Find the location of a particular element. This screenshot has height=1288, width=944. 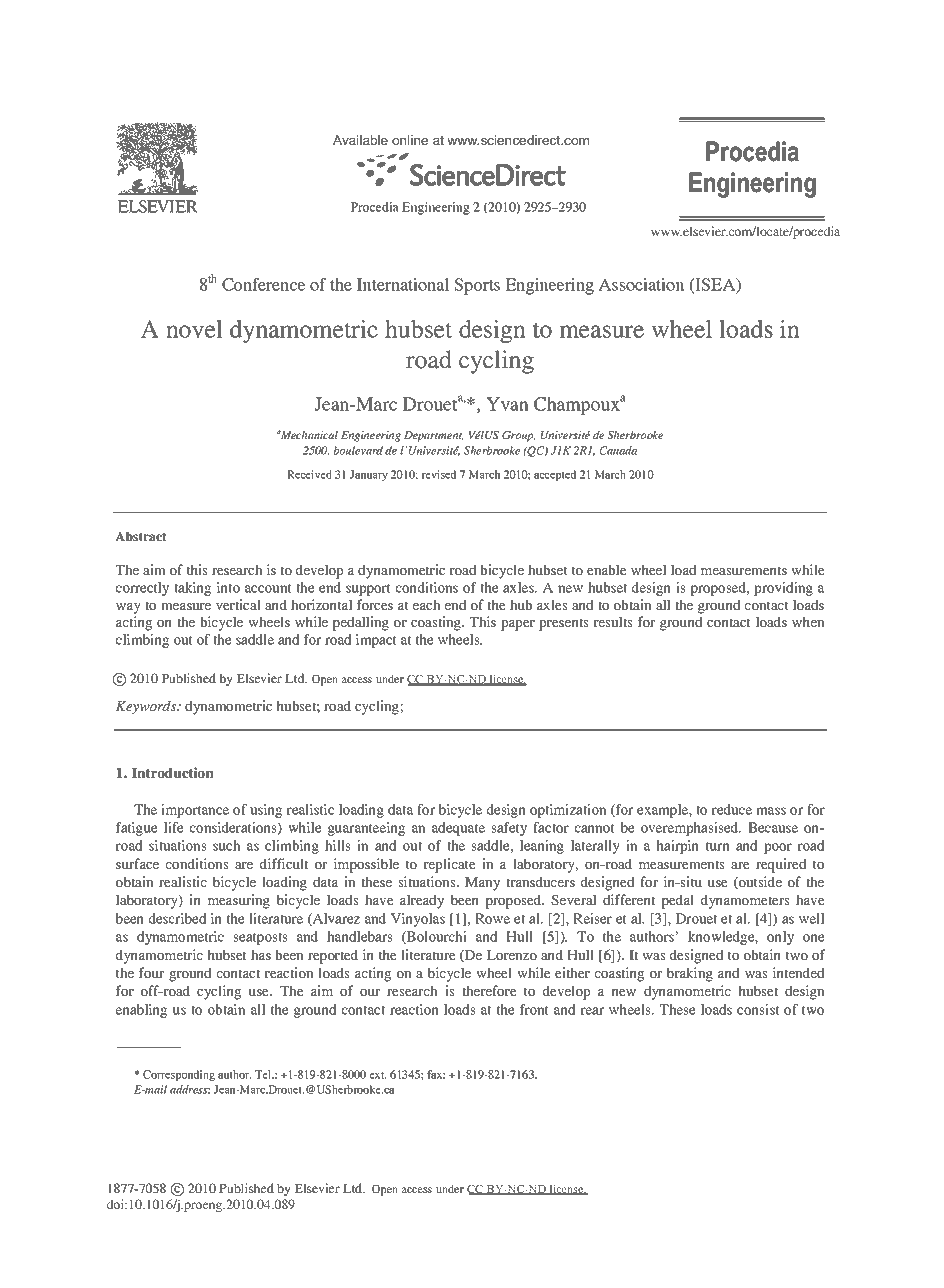

each is located at coordinates (427, 604).
